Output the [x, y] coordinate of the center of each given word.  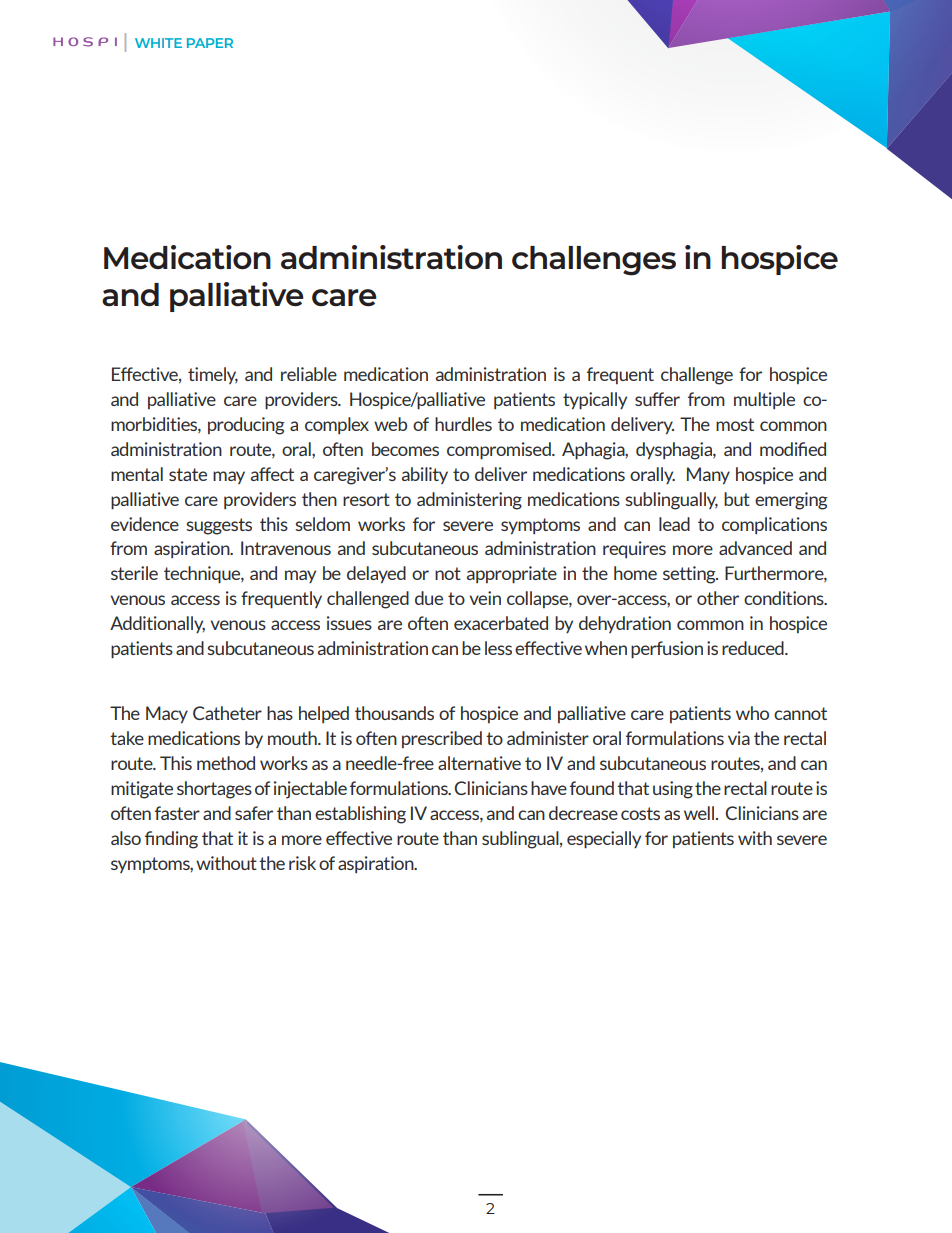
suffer [657, 399]
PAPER [210, 43]
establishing [360, 815]
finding [171, 840]
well [700, 813]
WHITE [158, 43]
